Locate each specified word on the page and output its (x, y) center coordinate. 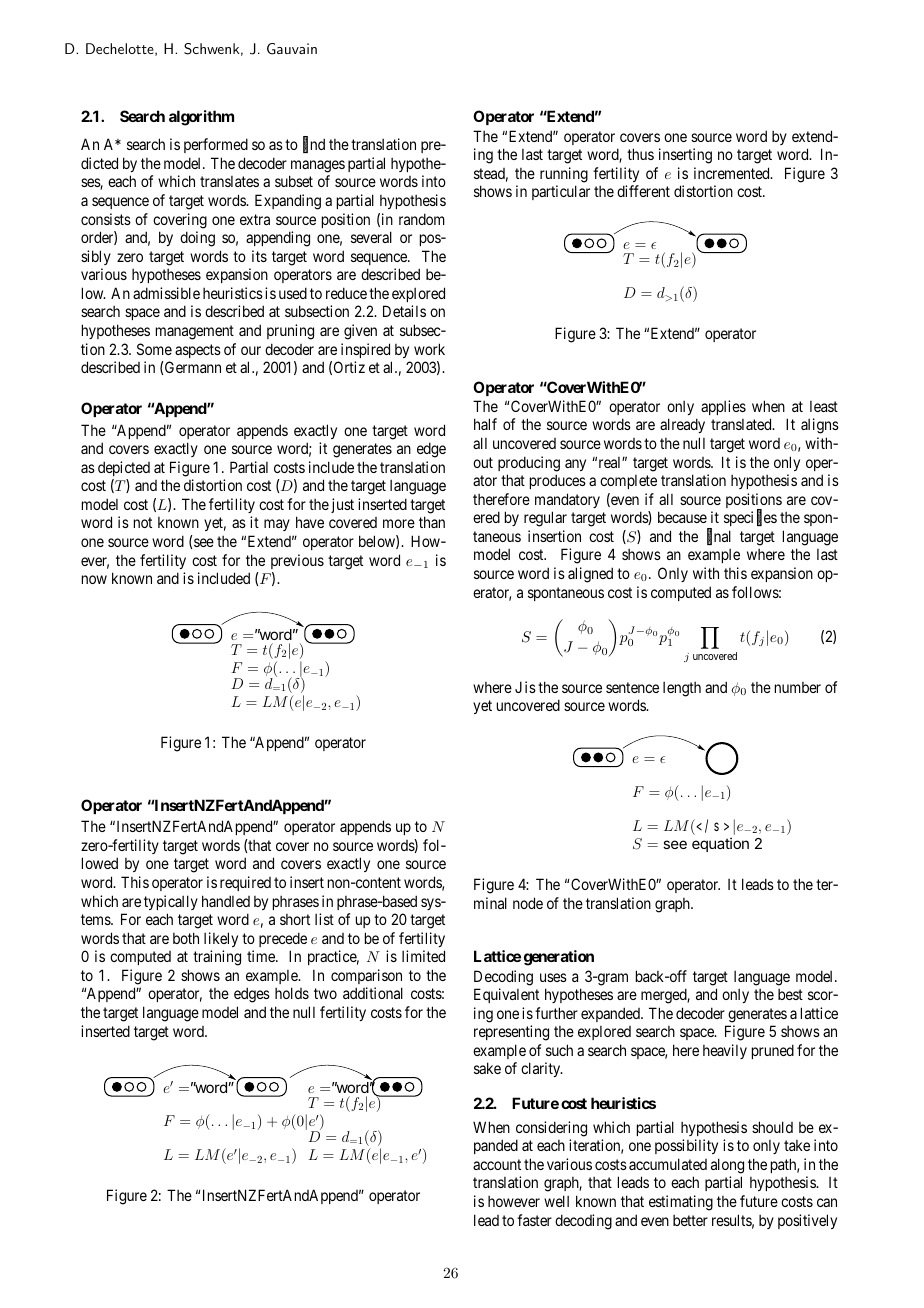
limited (423, 956)
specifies (750, 518)
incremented (733, 173)
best (790, 994)
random (422, 219)
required (245, 883)
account (497, 1164)
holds (292, 993)
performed (216, 145)
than (432, 522)
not (143, 523)
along (727, 1166)
